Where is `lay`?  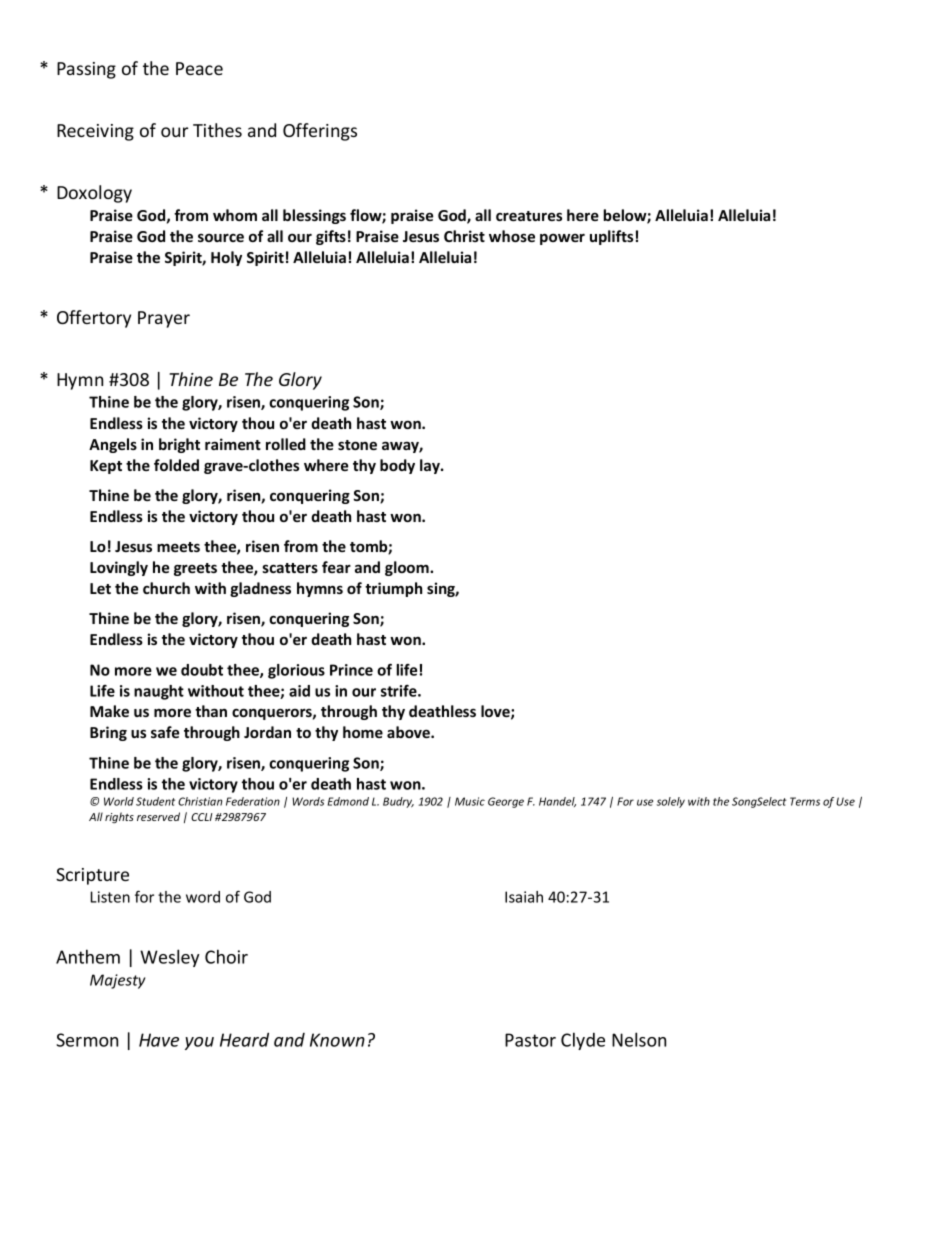
lay is located at coordinates (431, 466).
